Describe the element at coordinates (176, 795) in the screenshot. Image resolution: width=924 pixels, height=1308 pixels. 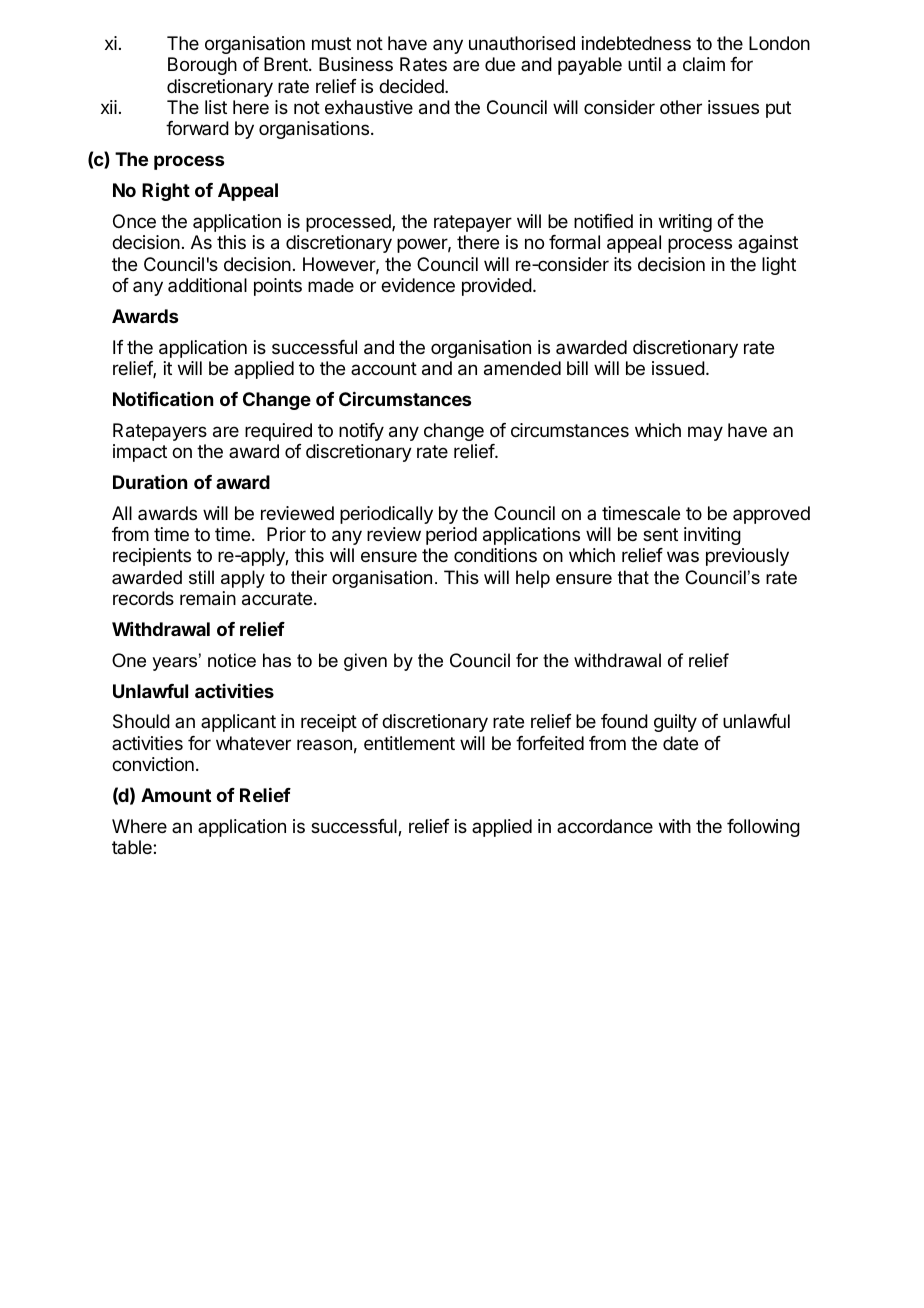
I see `Amount` at that location.
